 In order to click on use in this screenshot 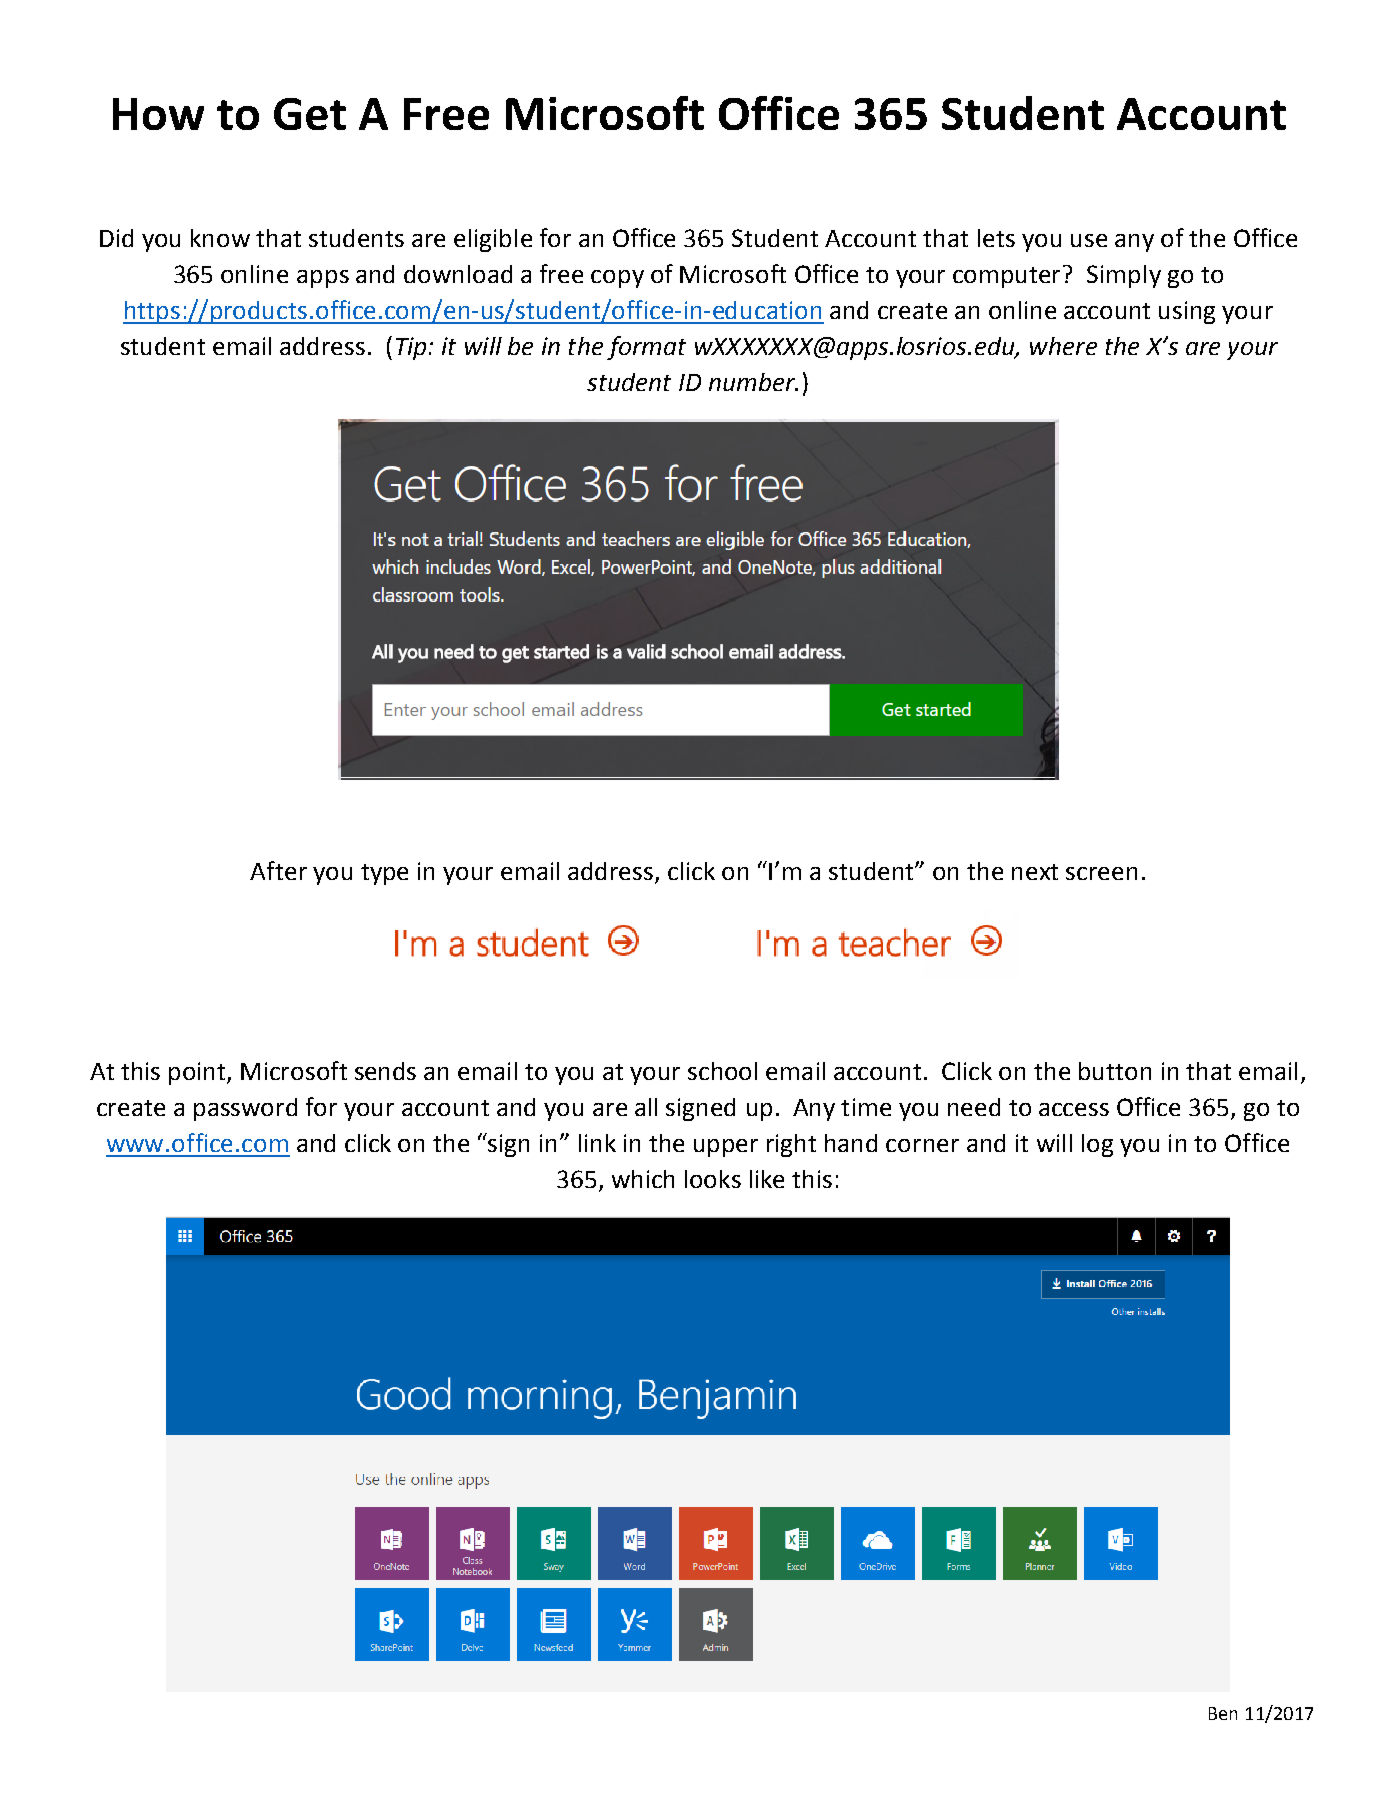, I will do `click(1089, 240)`.
